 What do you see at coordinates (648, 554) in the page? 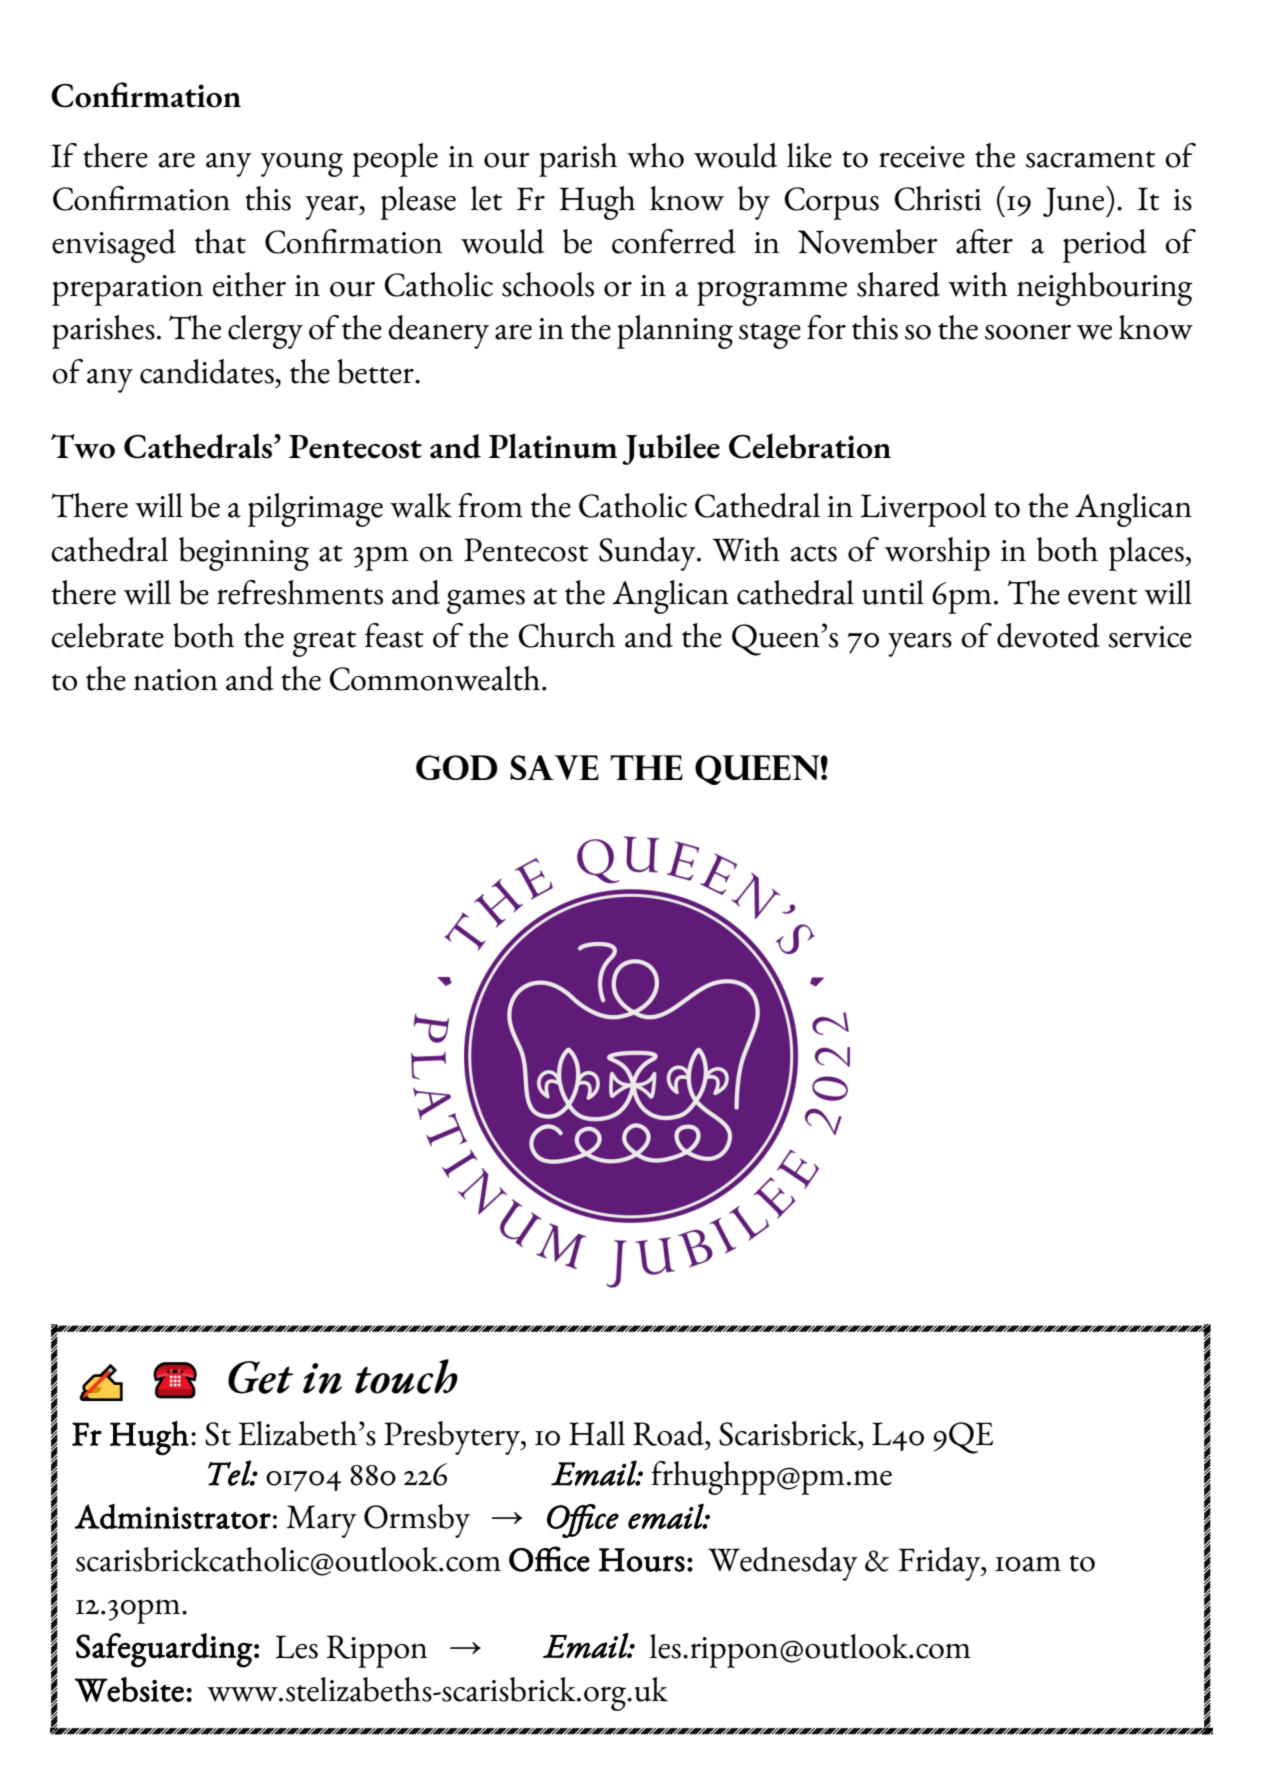
I see `Sunday` at bounding box center [648, 554].
